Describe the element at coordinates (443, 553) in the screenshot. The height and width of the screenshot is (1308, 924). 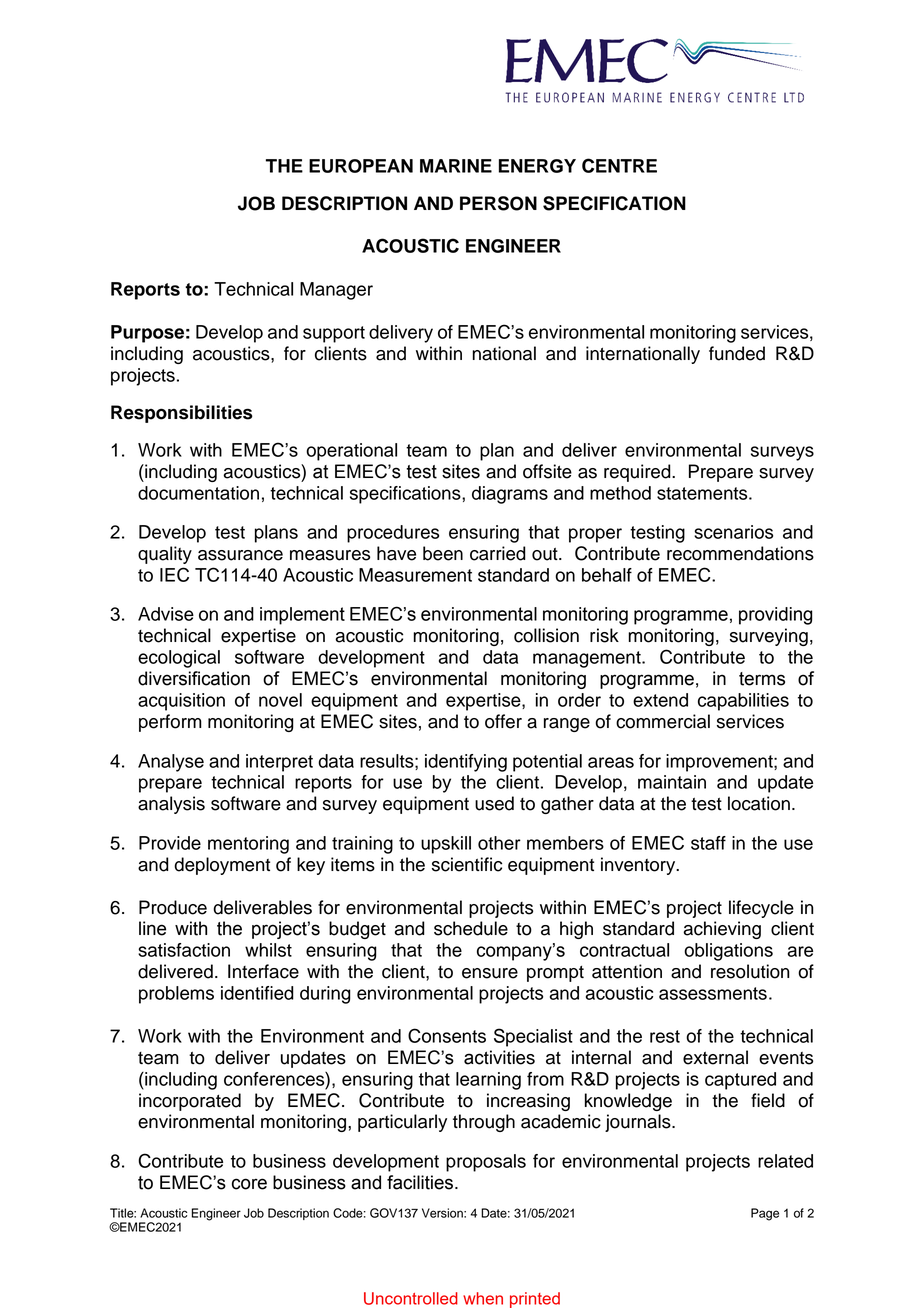
I see `been` at that location.
